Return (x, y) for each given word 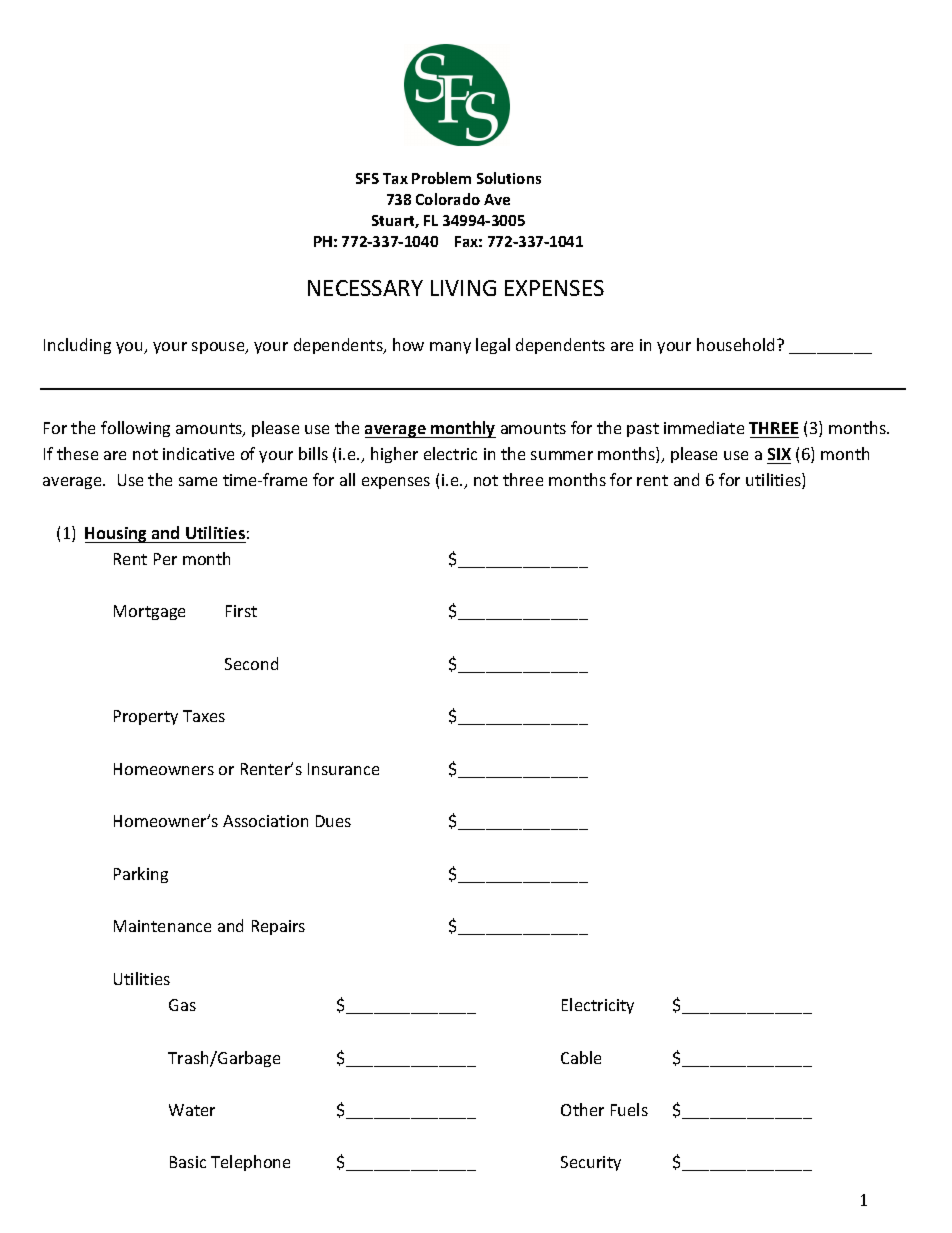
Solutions (509, 178)
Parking (141, 875)
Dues (333, 821)
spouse (219, 348)
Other (582, 1109)
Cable (581, 1057)
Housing (117, 535)
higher (394, 455)
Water (192, 1110)
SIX (779, 454)
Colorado (448, 199)
